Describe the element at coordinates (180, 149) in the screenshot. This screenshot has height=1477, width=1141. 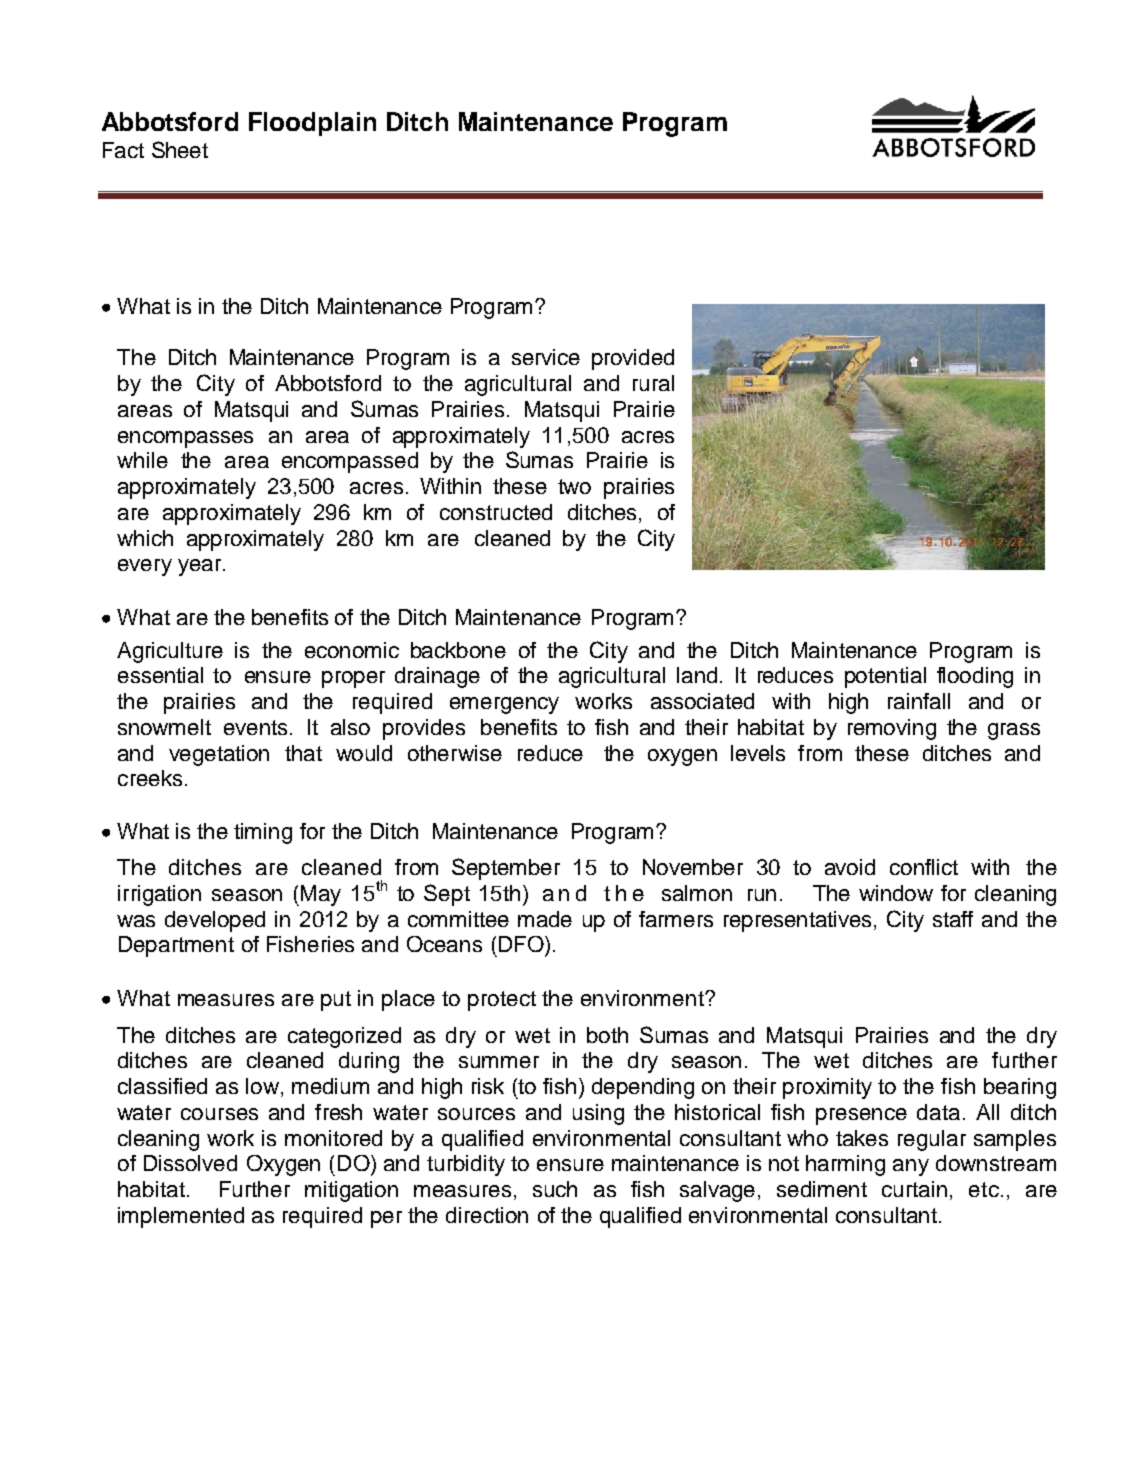
I see `Sheet` at that location.
